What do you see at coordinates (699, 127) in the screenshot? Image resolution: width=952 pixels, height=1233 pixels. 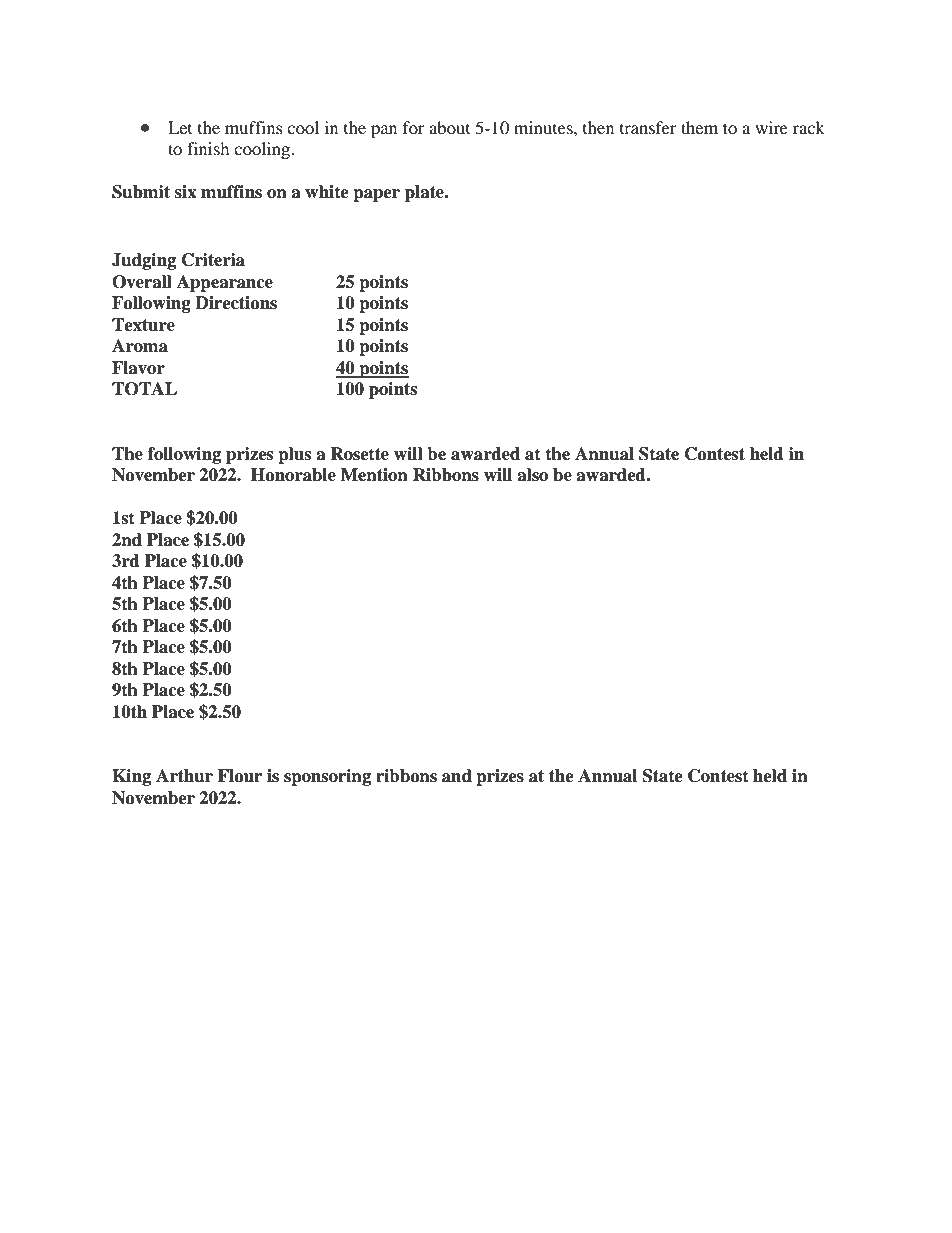 I see `them` at bounding box center [699, 127].
